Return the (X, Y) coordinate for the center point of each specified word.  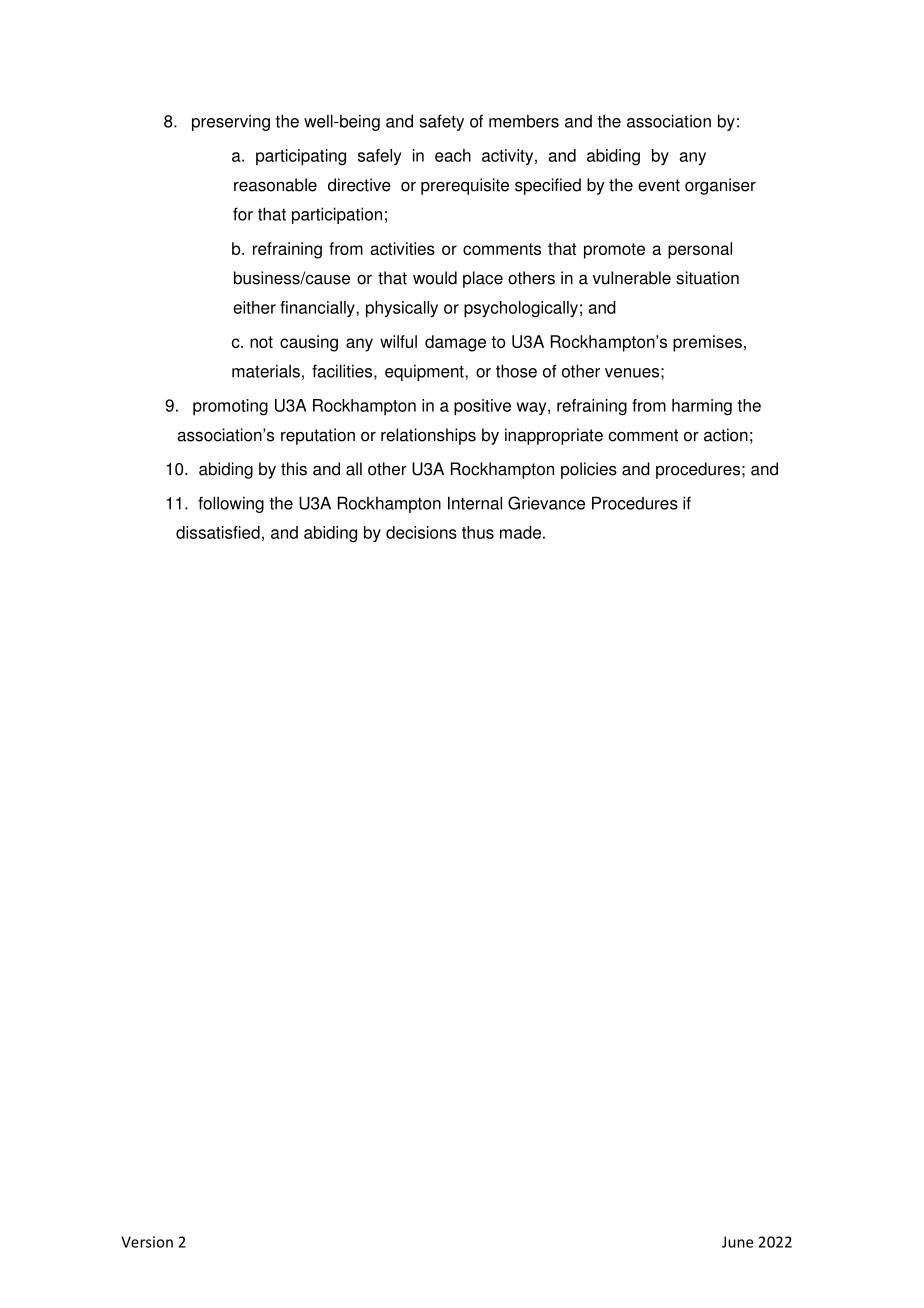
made (520, 532)
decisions (421, 532)
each (453, 155)
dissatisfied (218, 532)
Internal (475, 503)
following (231, 504)
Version (147, 1242)
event (659, 185)
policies (589, 470)
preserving (231, 122)
